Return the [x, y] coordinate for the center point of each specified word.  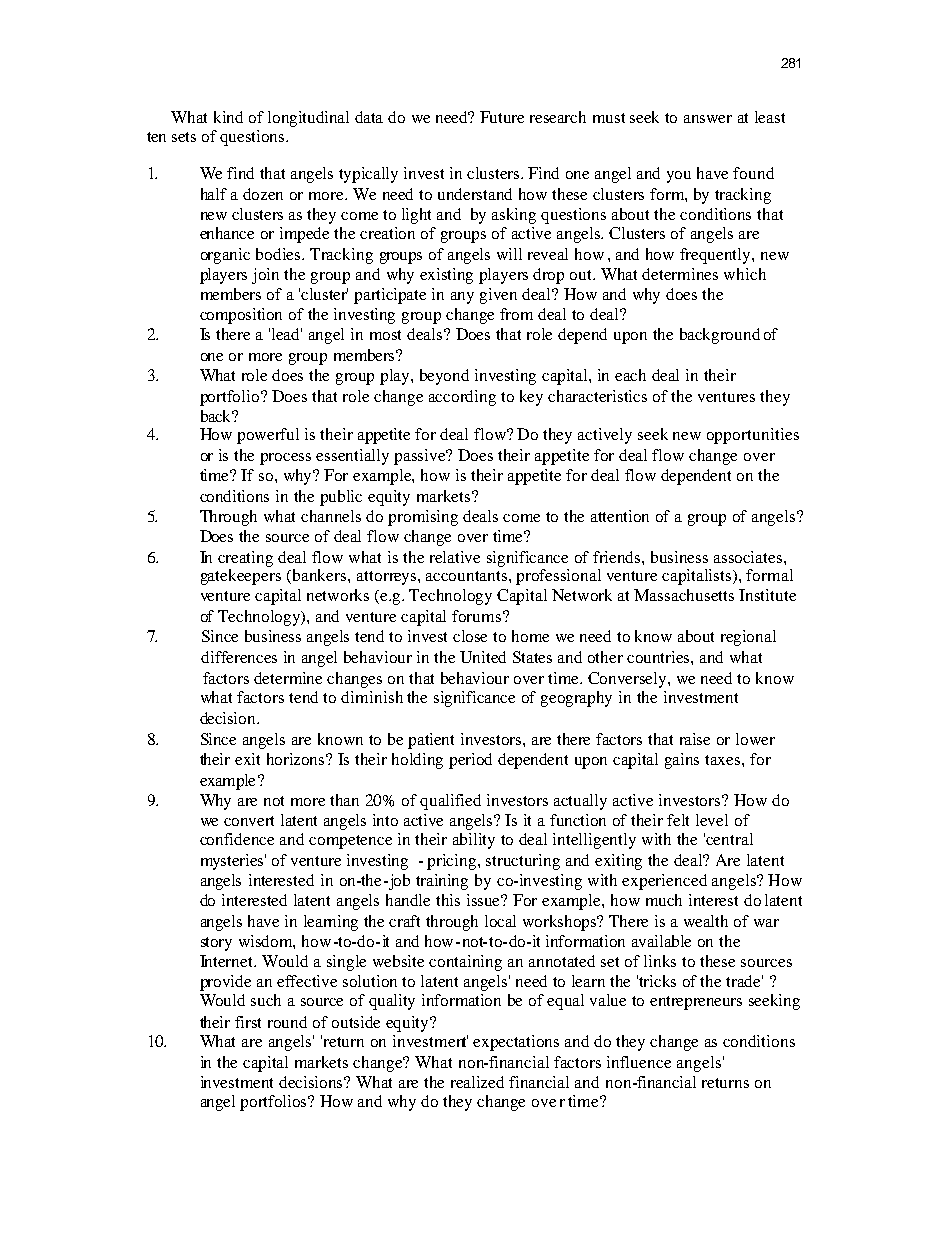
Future [502, 117]
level [712, 820]
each [630, 375]
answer [708, 119]
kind [228, 117]
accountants [468, 576]
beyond [444, 377]
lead [287, 334]
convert [249, 821]
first [248, 1022]
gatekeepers [241, 577]
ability [474, 841]
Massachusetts [684, 595]
